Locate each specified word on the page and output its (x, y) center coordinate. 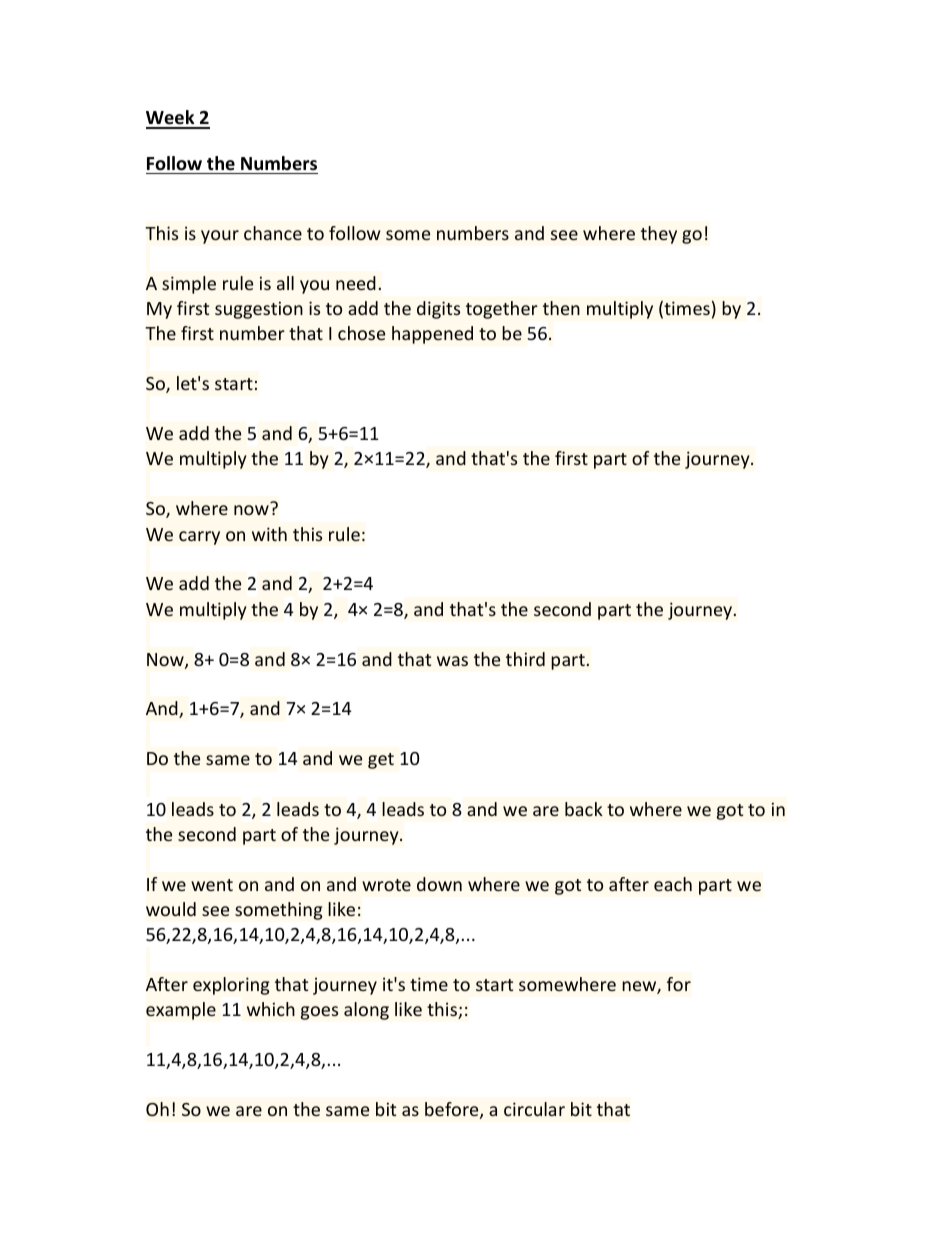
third (525, 659)
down (439, 884)
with (269, 534)
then (561, 308)
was (452, 661)
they (659, 235)
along (366, 1011)
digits (438, 310)
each (673, 884)
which (271, 1009)
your (220, 237)
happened (432, 335)
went (212, 885)
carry (199, 538)
